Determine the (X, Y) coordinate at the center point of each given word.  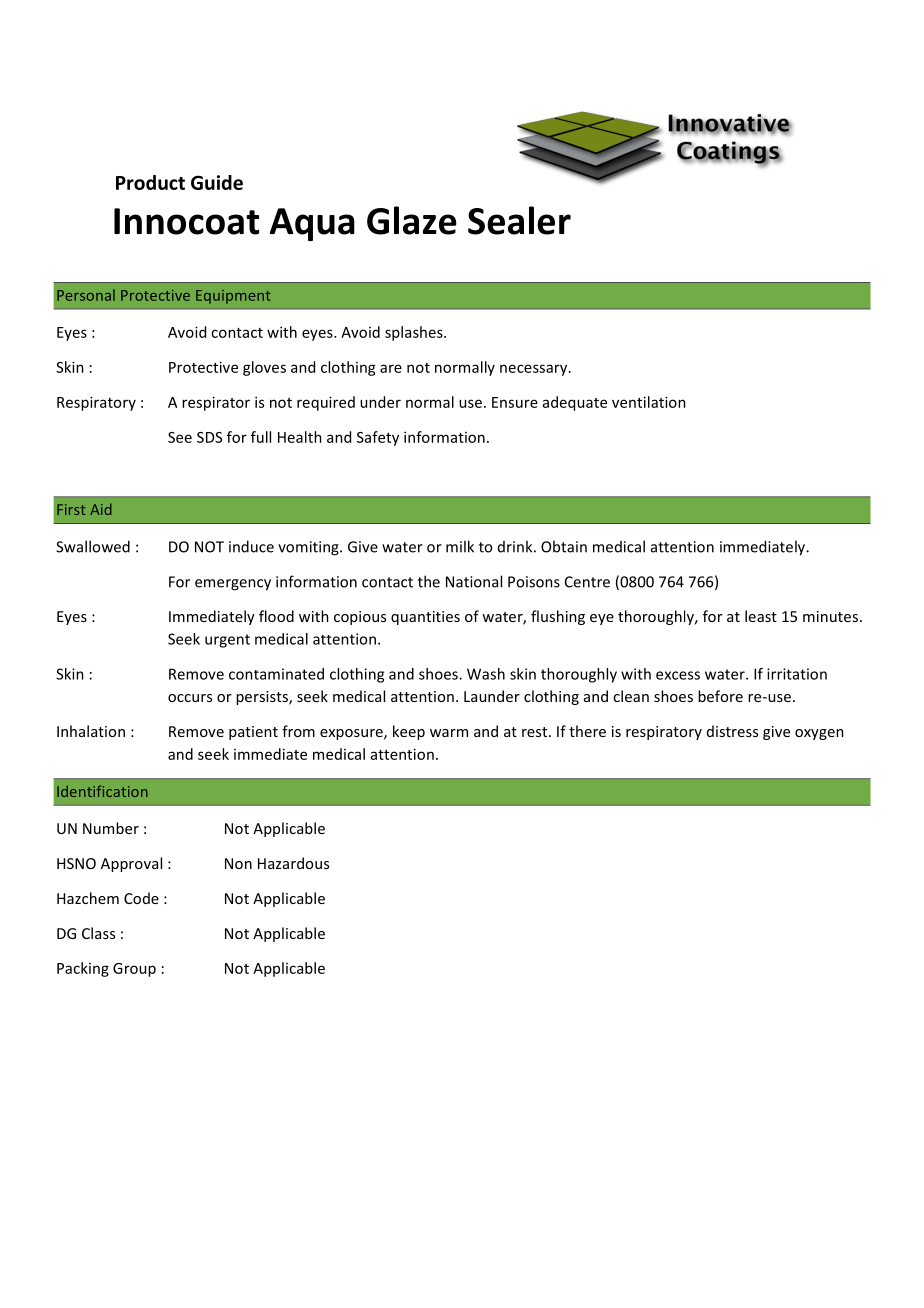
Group (134, 970)
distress (732, 731)
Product (150, 182)
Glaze (412, 220)
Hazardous (293, 863)
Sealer (519, 220)
